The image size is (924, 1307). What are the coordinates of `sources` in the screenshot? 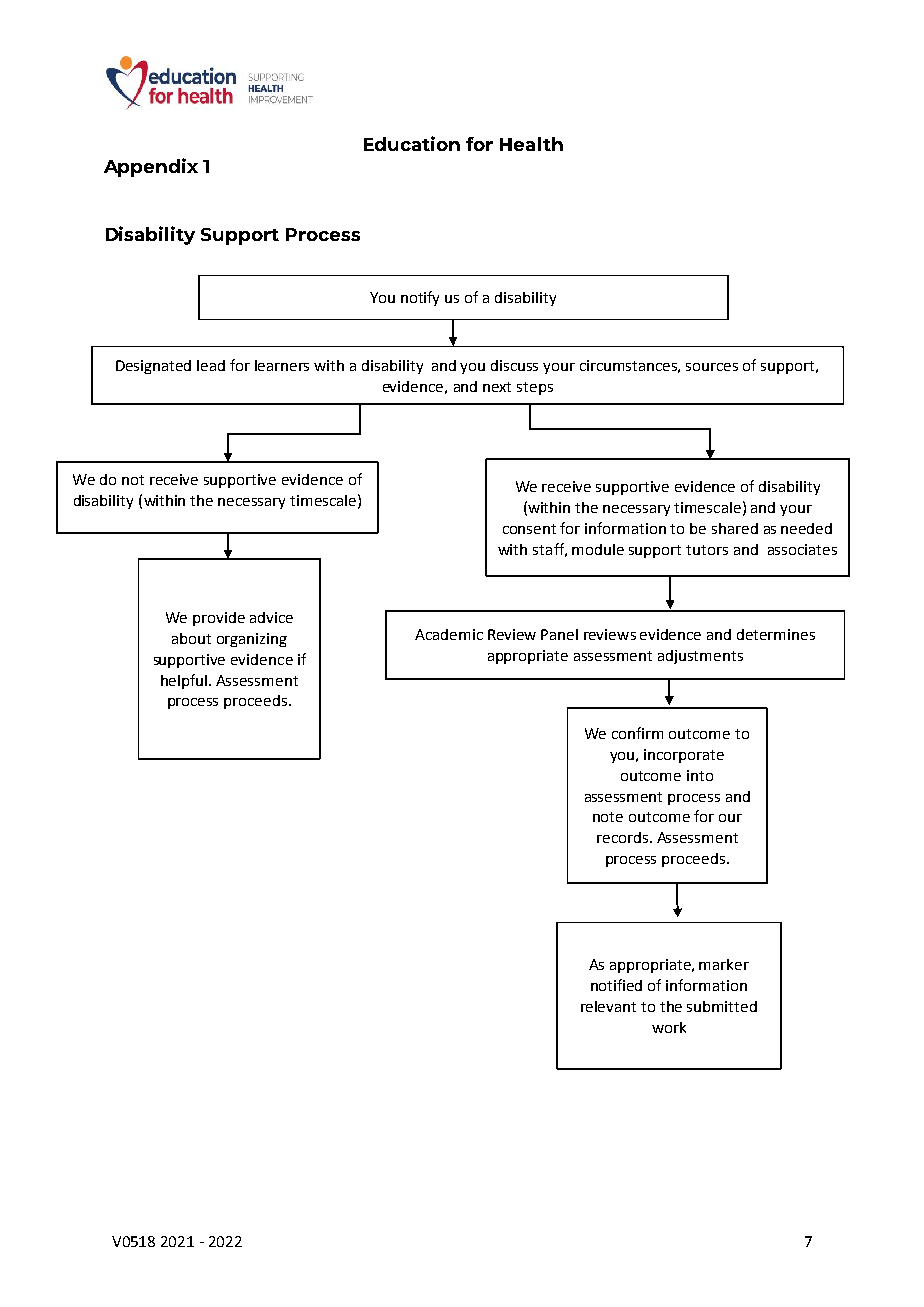 It's located at (712, 367).
